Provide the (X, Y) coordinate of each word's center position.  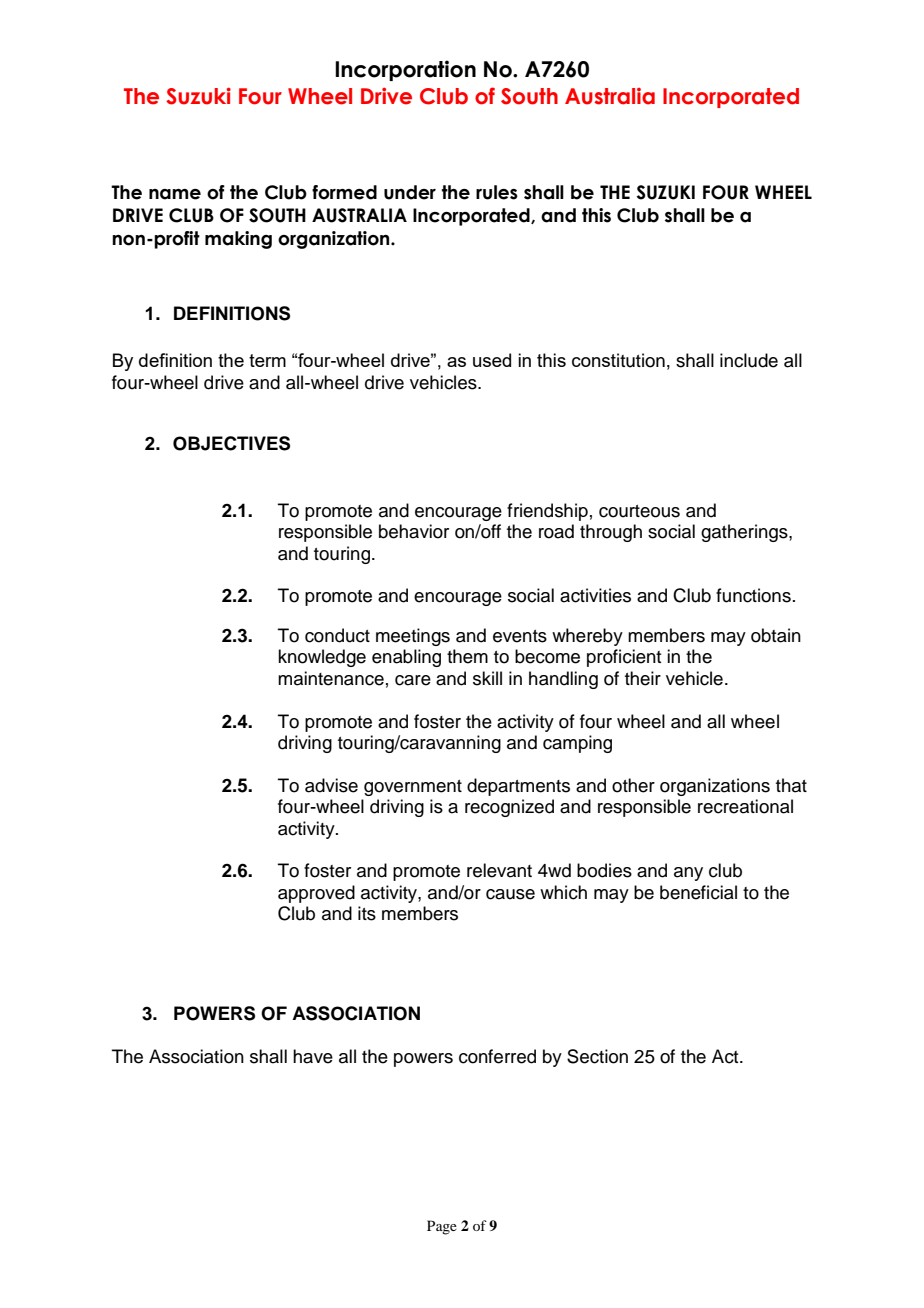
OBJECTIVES (231, 443)
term (267, 360)
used (492, 360)
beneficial (698, 892)
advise (331, 785)
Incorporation (405, 70)
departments (518, 787)
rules (497, 192)
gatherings (745, 533)
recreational (745, 806)
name (175, 194)
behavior (414, 531)
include (749, 360)
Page (442, 1227)
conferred (497, 1056)
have (313, 1056)
